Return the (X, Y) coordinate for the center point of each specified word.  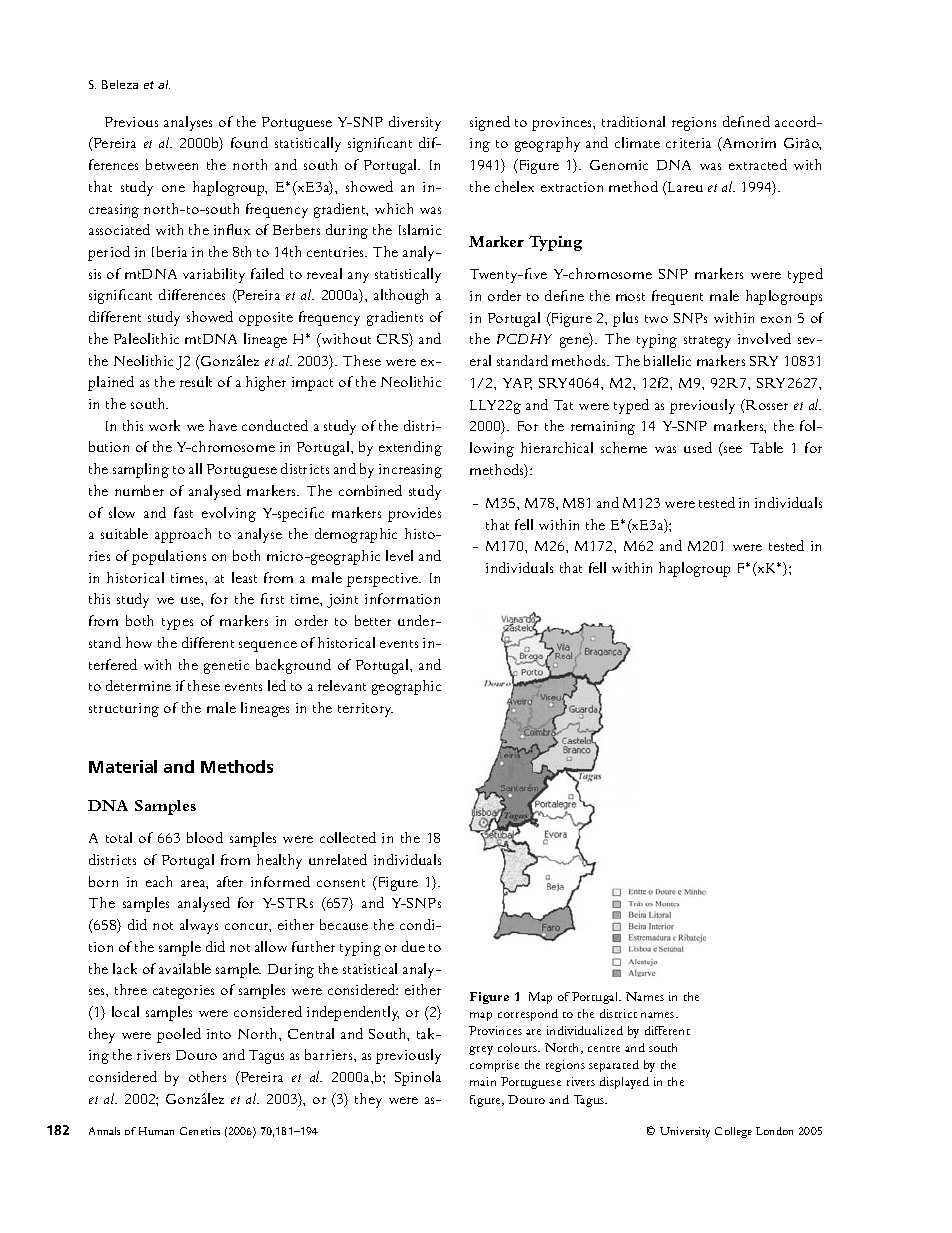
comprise (494, 1066)
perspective (384, 580)
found (249, 142)
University (685, 1132)
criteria (688, 143)
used (698, 447)
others (207, 1076)
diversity (415, 123)
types (177, 624)
